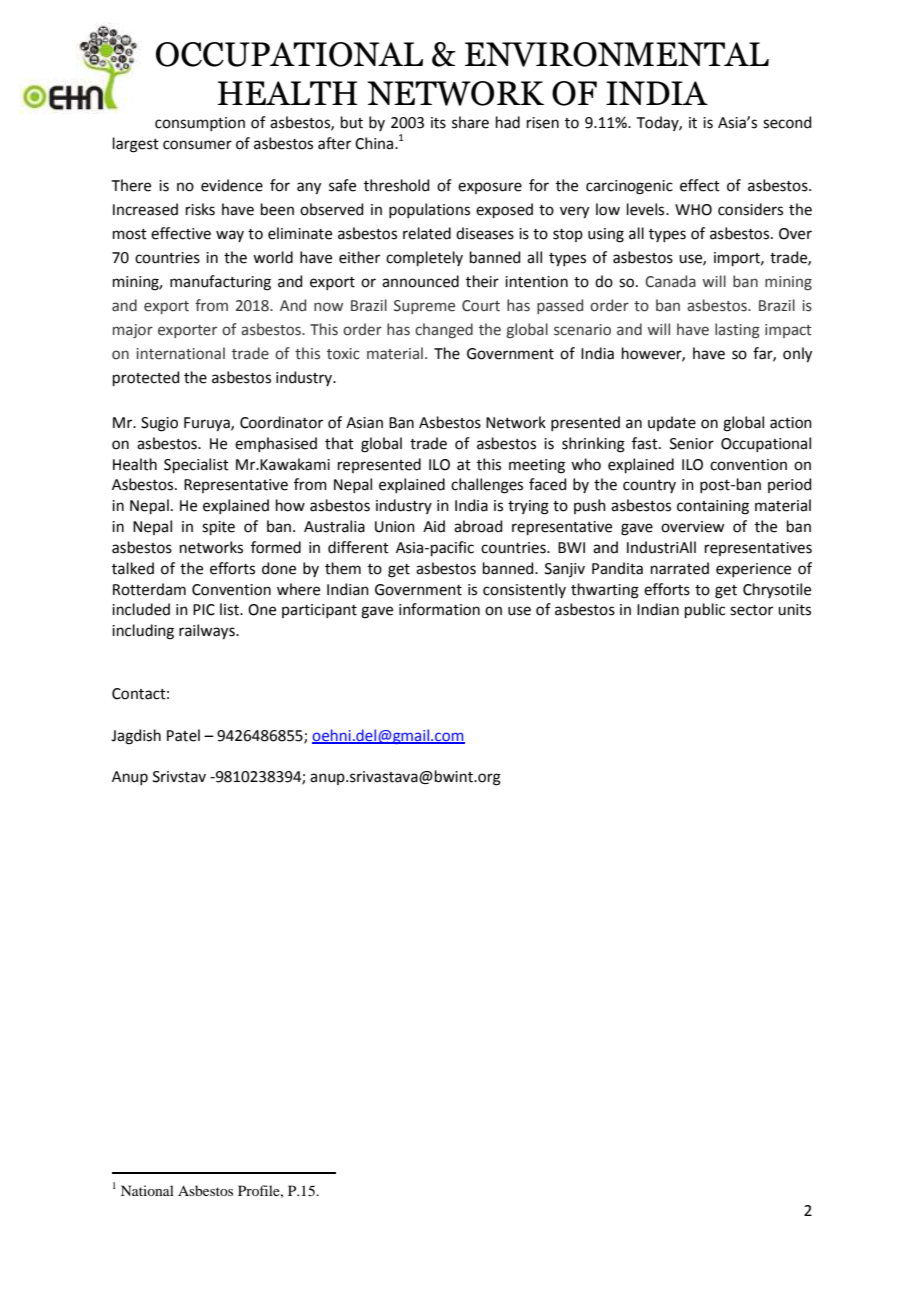 This screenshot has width=924, height=1308. What do you see at coordinates (183, 735) in the screenshot?
I see `Patel` at bounding box center [183, 735].
